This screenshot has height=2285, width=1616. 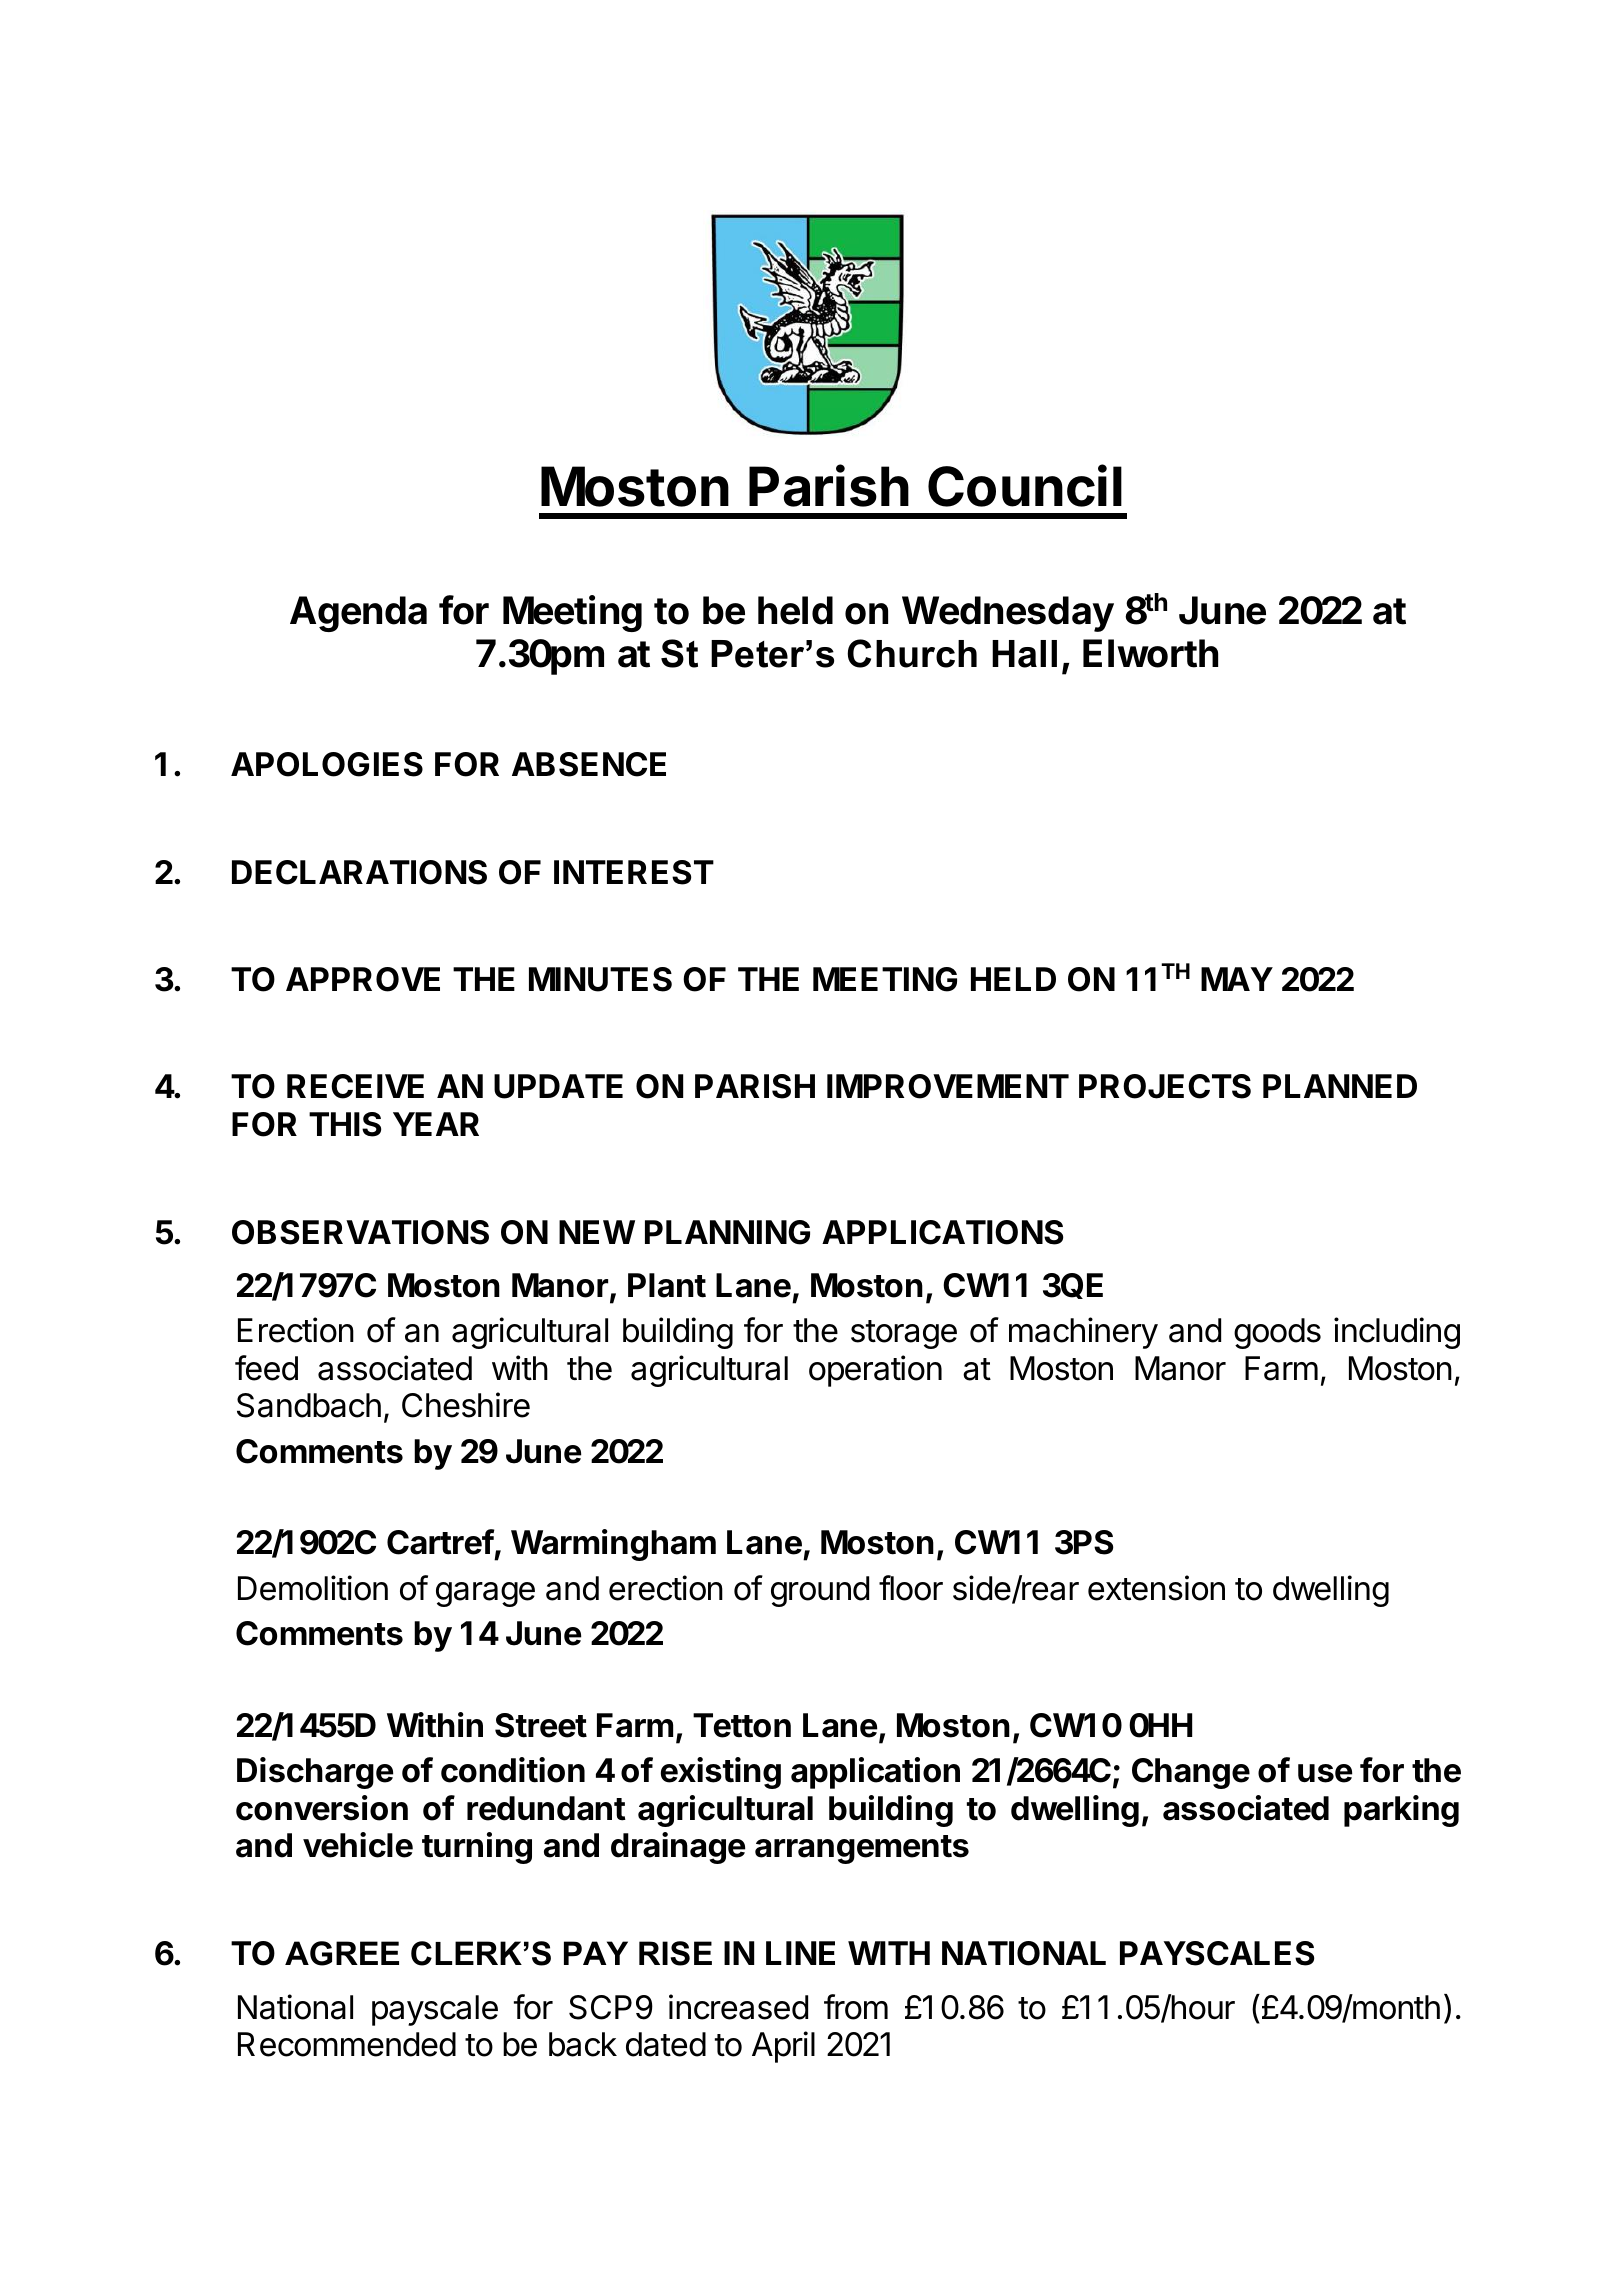 What do you see at coordinates (1237, 979) in the screenshot?
I see `MAY` at bounding box center [1237, 979].
